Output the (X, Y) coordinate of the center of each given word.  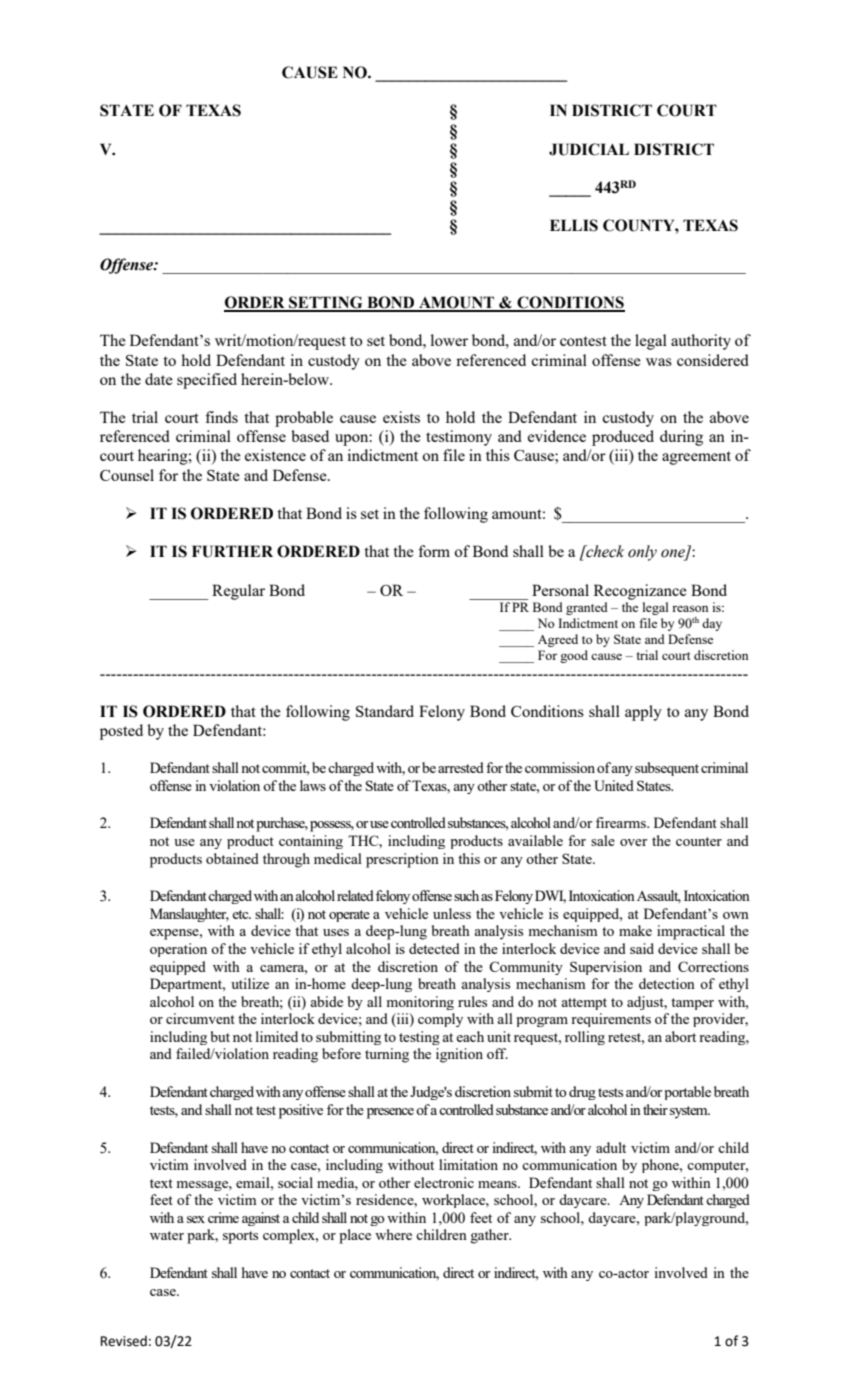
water (167, 1235)
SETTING (326, 303)
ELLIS (574, 225)
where (393, 1234)
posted (121, 732)
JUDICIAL (589, 149)
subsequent (667, 769)
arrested (461, 767)
